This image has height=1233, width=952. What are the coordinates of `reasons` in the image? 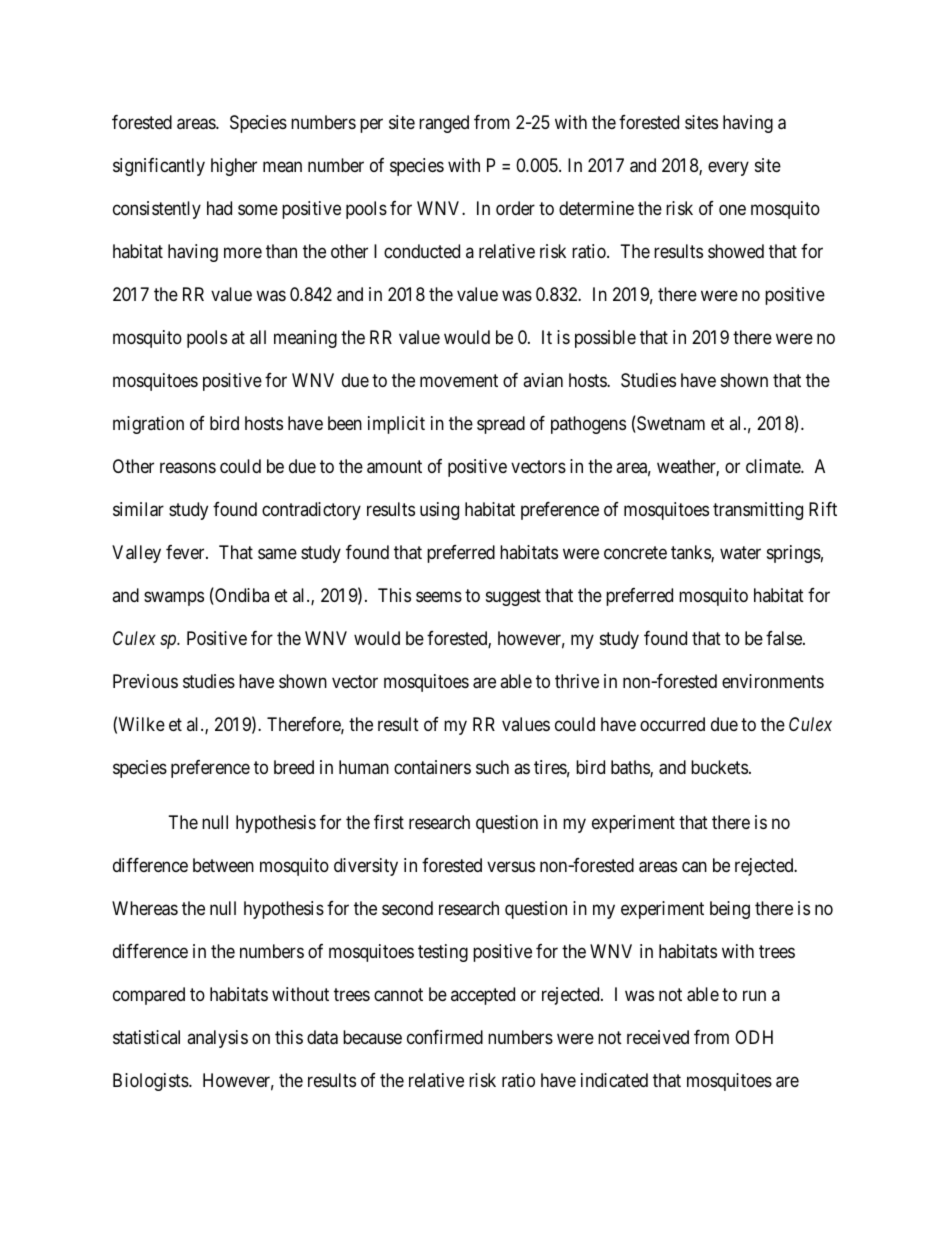 It's located at (188, 468).
